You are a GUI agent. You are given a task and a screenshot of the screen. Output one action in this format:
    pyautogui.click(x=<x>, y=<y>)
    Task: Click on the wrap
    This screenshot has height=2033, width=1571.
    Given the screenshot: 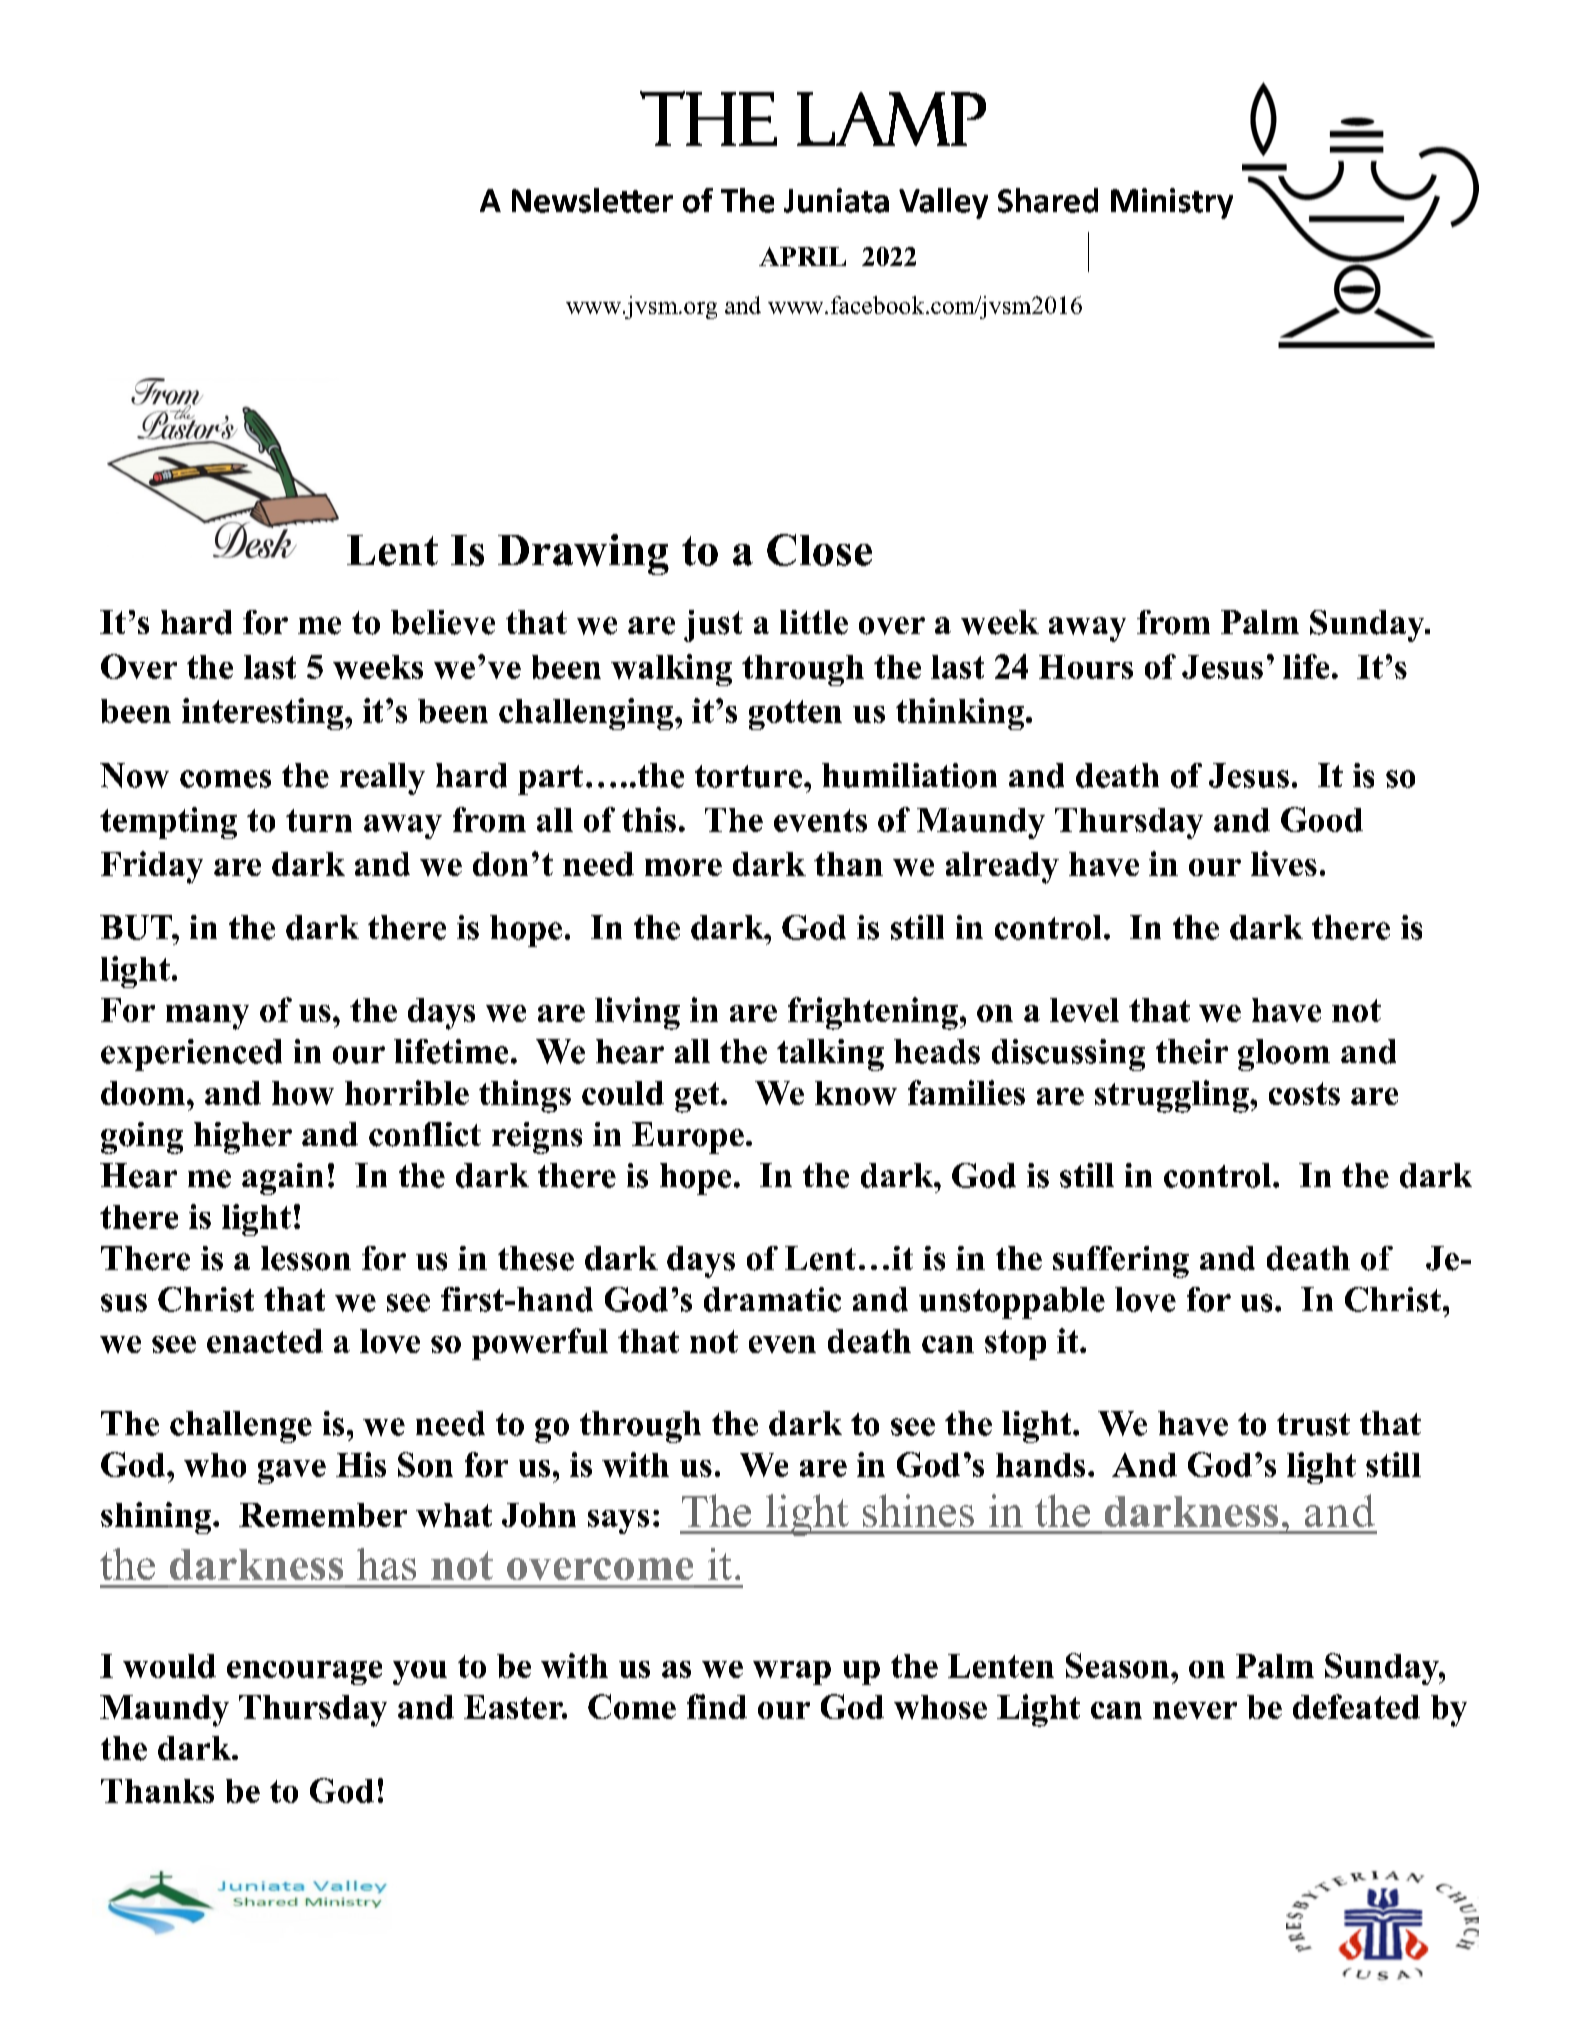 What is the action you would take?
    pyautogui.click(x=792, y=1673)
